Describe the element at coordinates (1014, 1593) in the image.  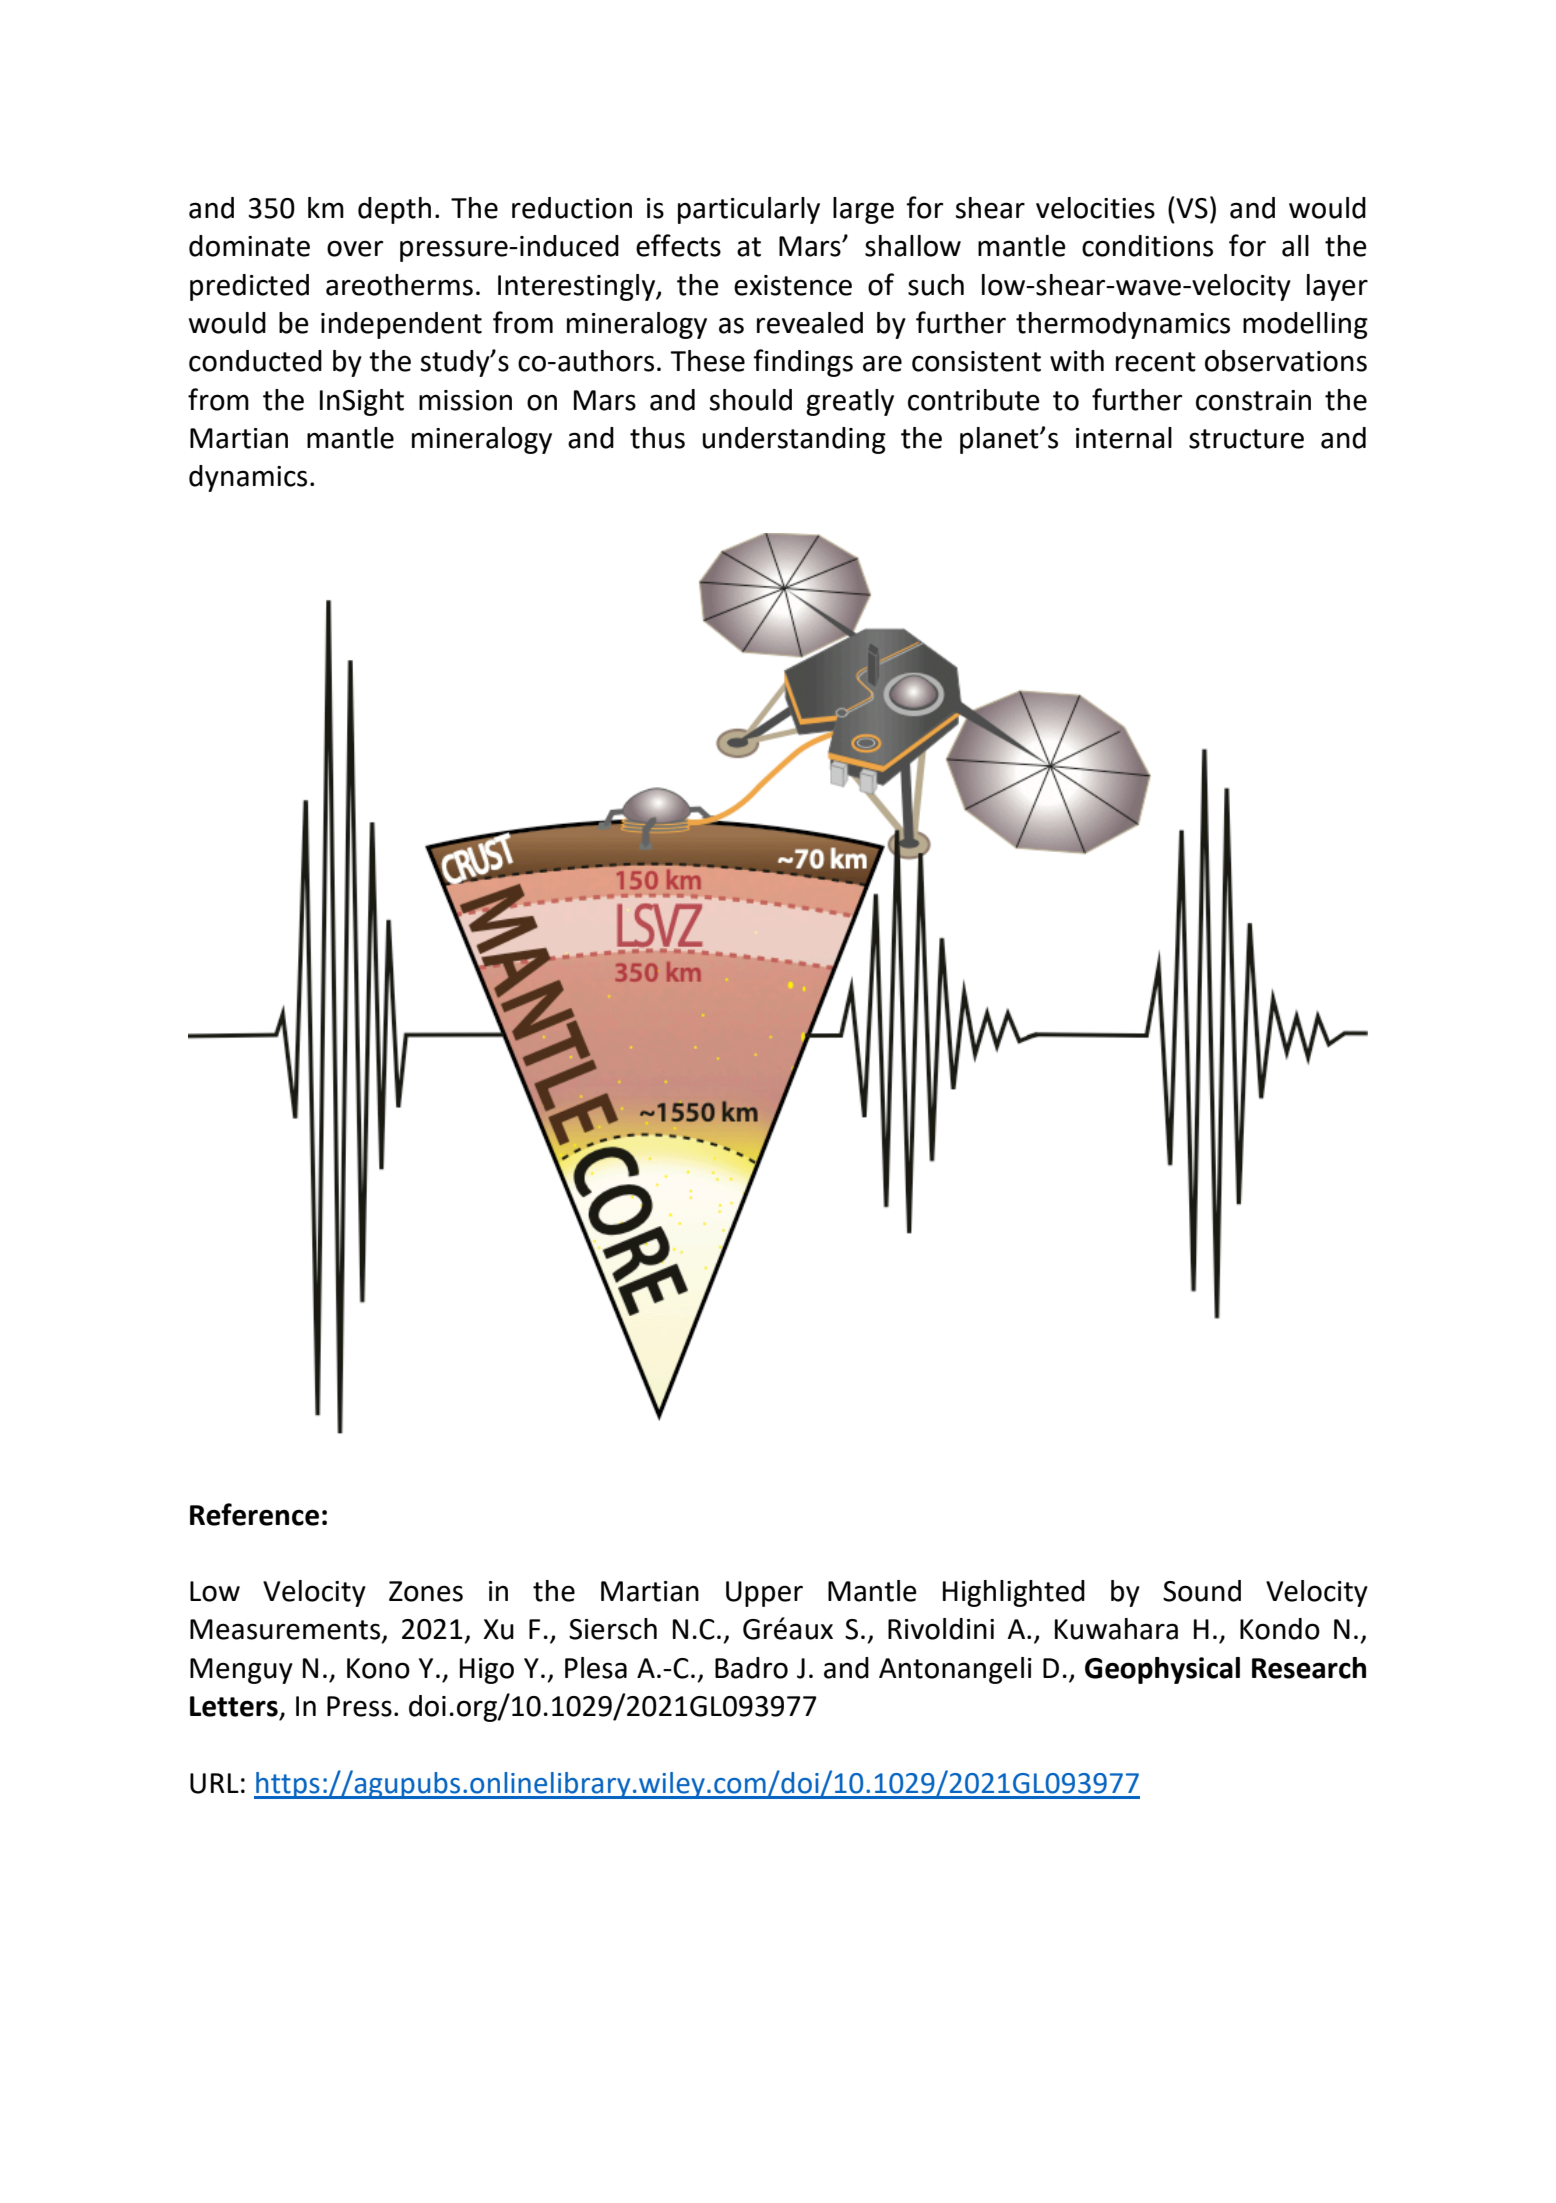
I see `Highlighted` at that location.
